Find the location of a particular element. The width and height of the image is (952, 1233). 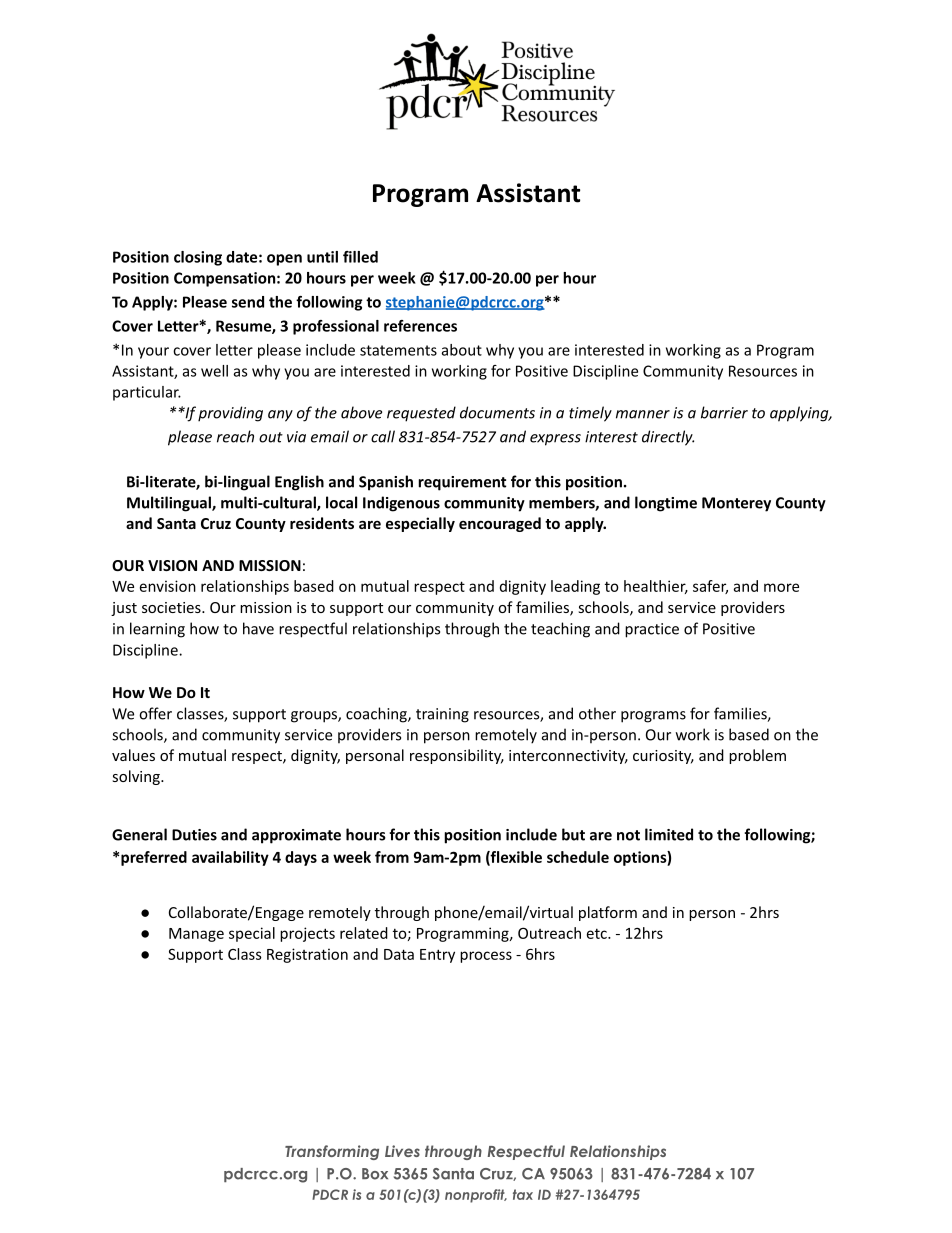

Manage is located at coordinates (196, 935).
